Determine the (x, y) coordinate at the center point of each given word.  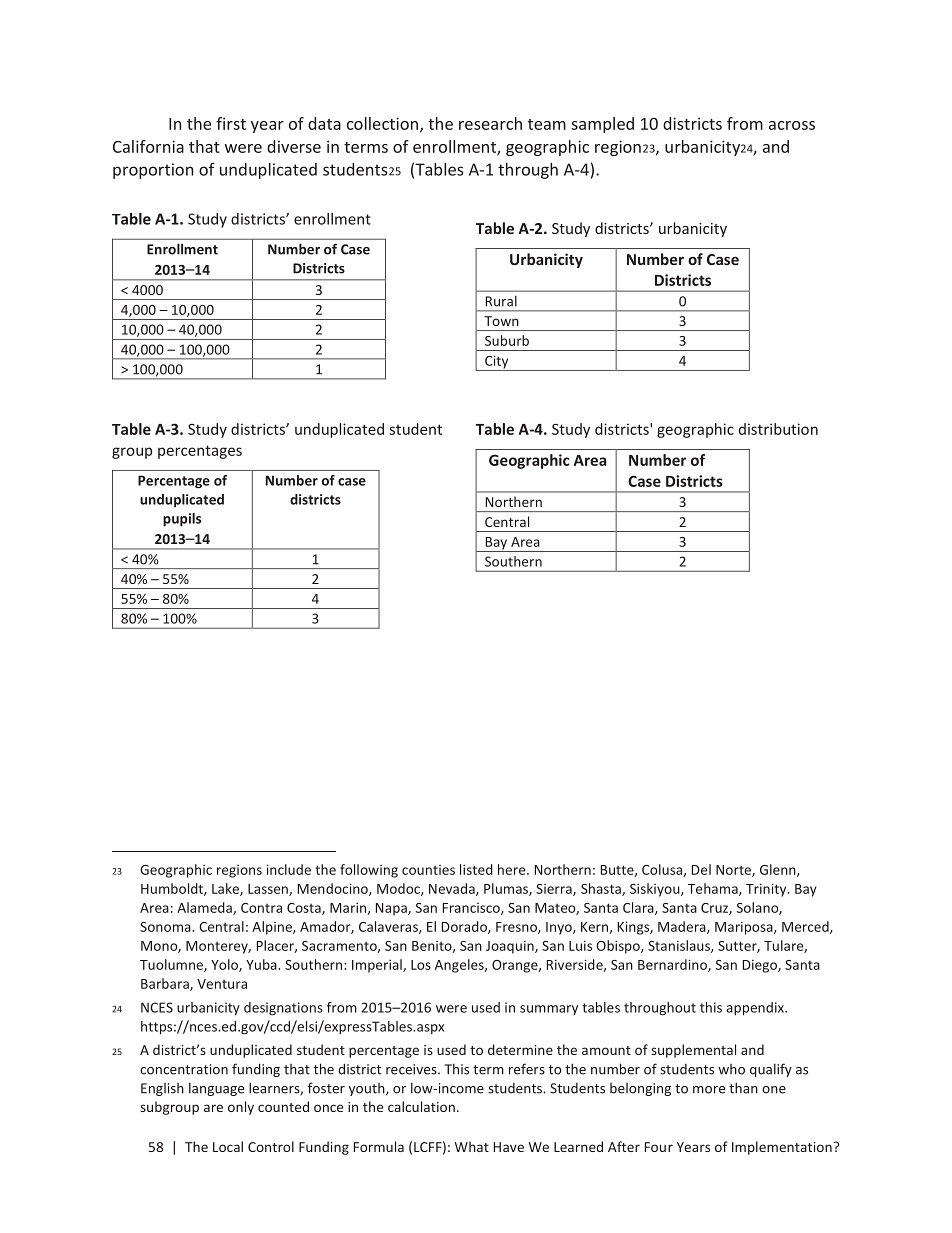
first (231, 123)
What (472, 1146)
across (792, 125)
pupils (182, 520)
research (490, 123)
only (241, 1108)
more (709, 1090)
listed (476, 869)
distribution (778, 429)
